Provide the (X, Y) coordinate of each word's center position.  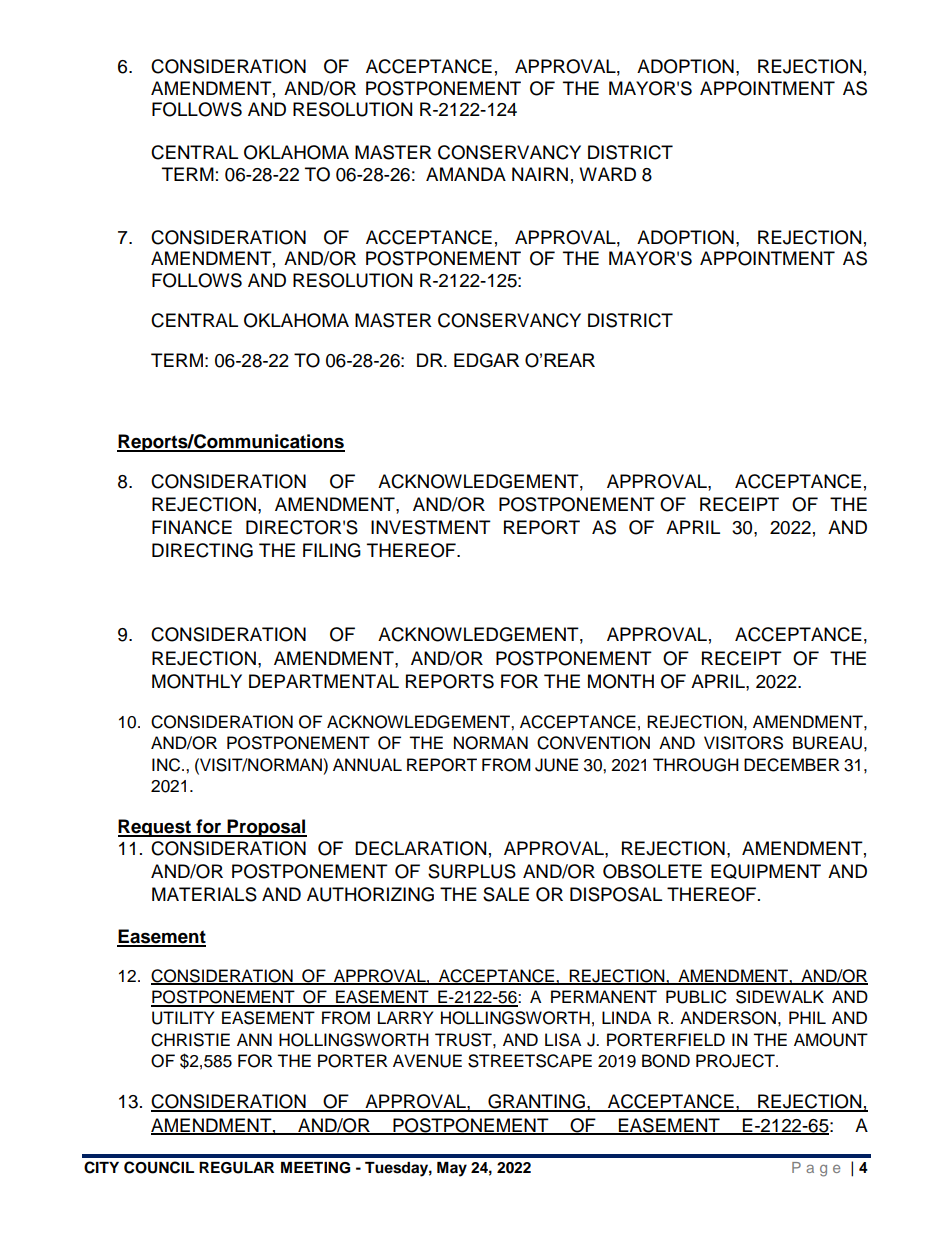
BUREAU (827, 743)
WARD (607, 174)
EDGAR (486, 360)
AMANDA (466, 174)
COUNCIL (159, 1167)
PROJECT (736, 1061)
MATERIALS (204, 894)
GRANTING (536, 1102)
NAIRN (540, 174)
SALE (506, 894)
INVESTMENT (431, 527)
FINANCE (192, 527)
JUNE (556, 765)
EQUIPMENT (766, 871)
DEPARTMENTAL (324, 681)
